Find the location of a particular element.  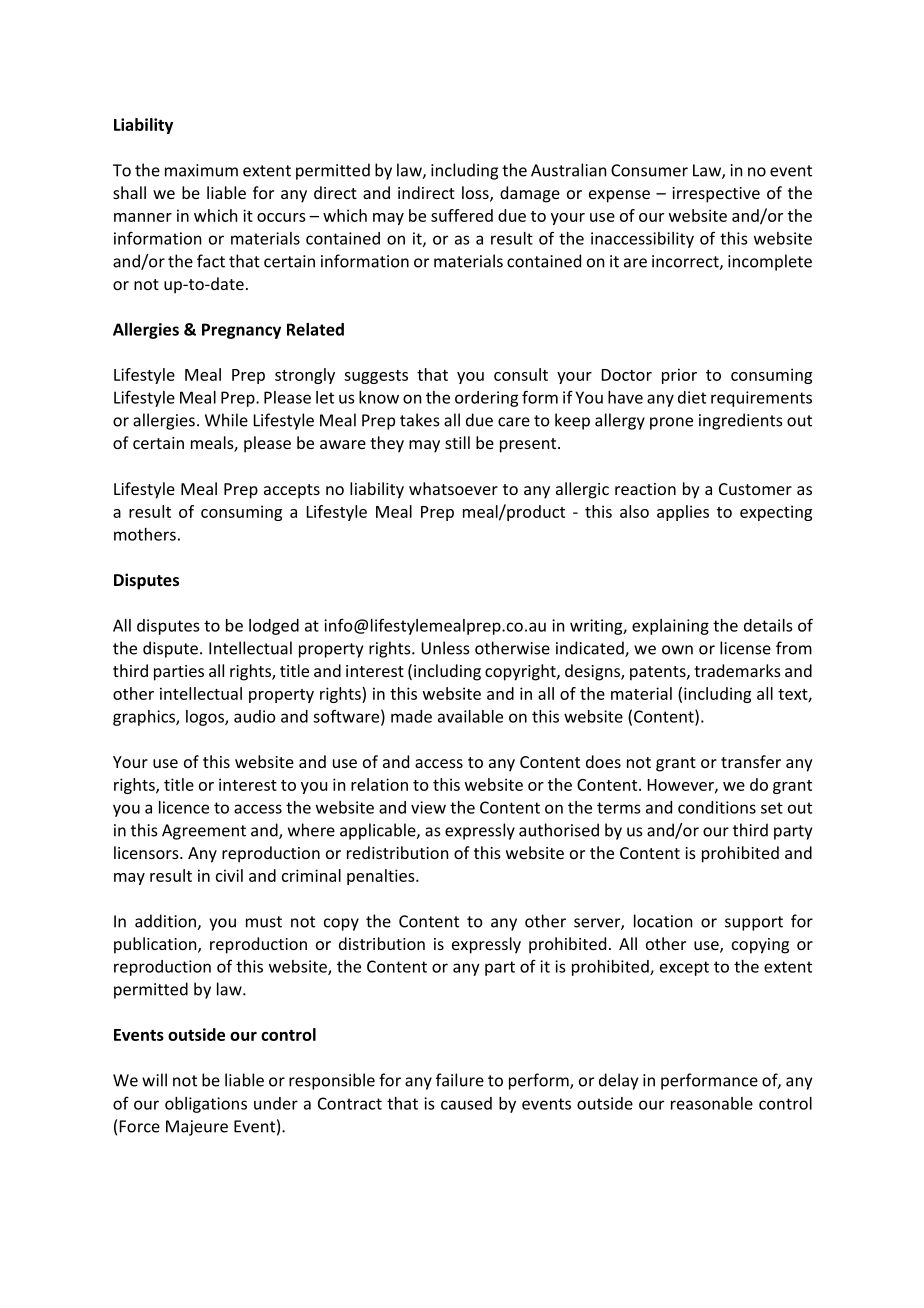

irrespective is located at coordinates (716, 195).
